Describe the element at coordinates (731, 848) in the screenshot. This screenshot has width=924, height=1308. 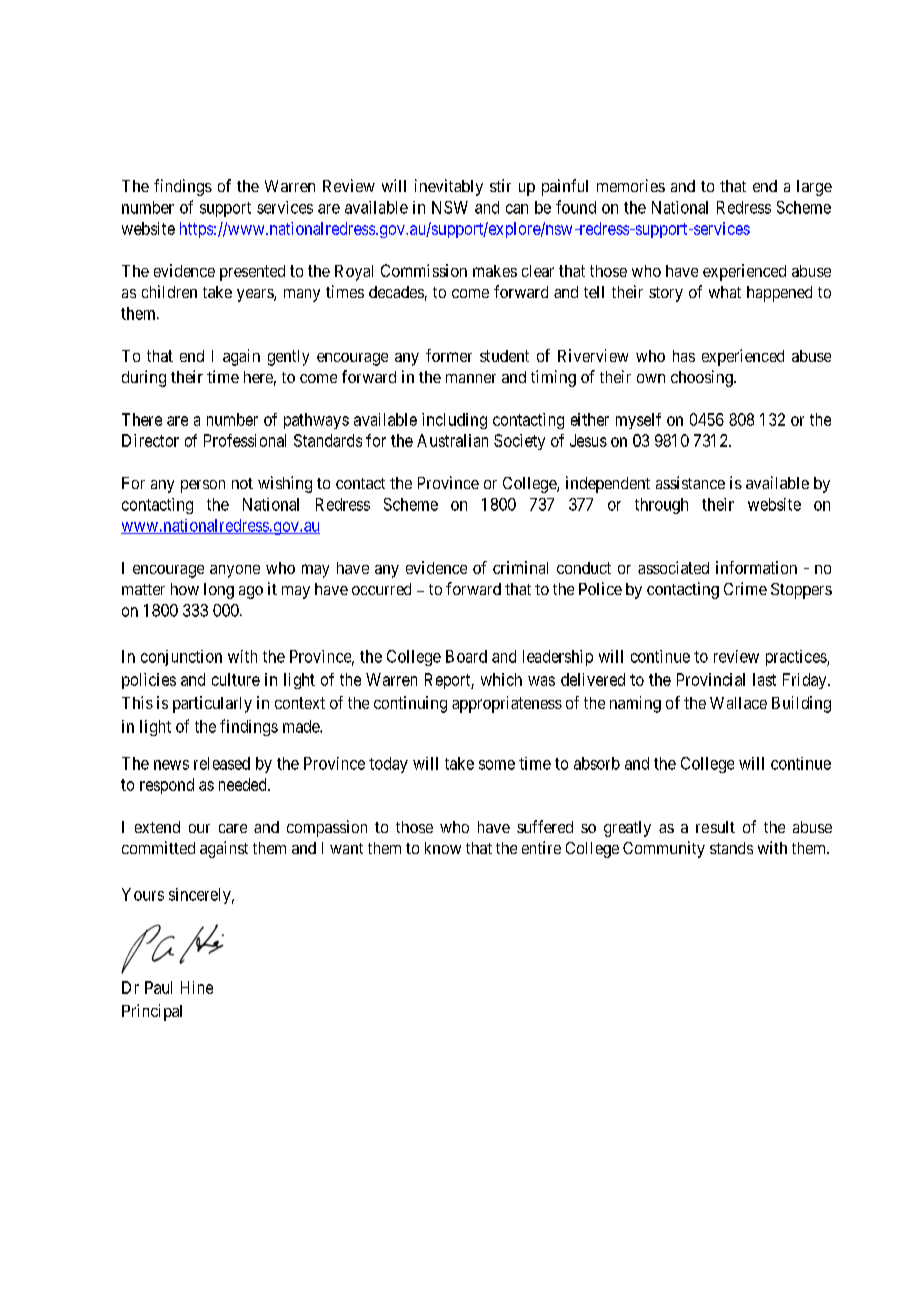
I see `stands` at that location.
